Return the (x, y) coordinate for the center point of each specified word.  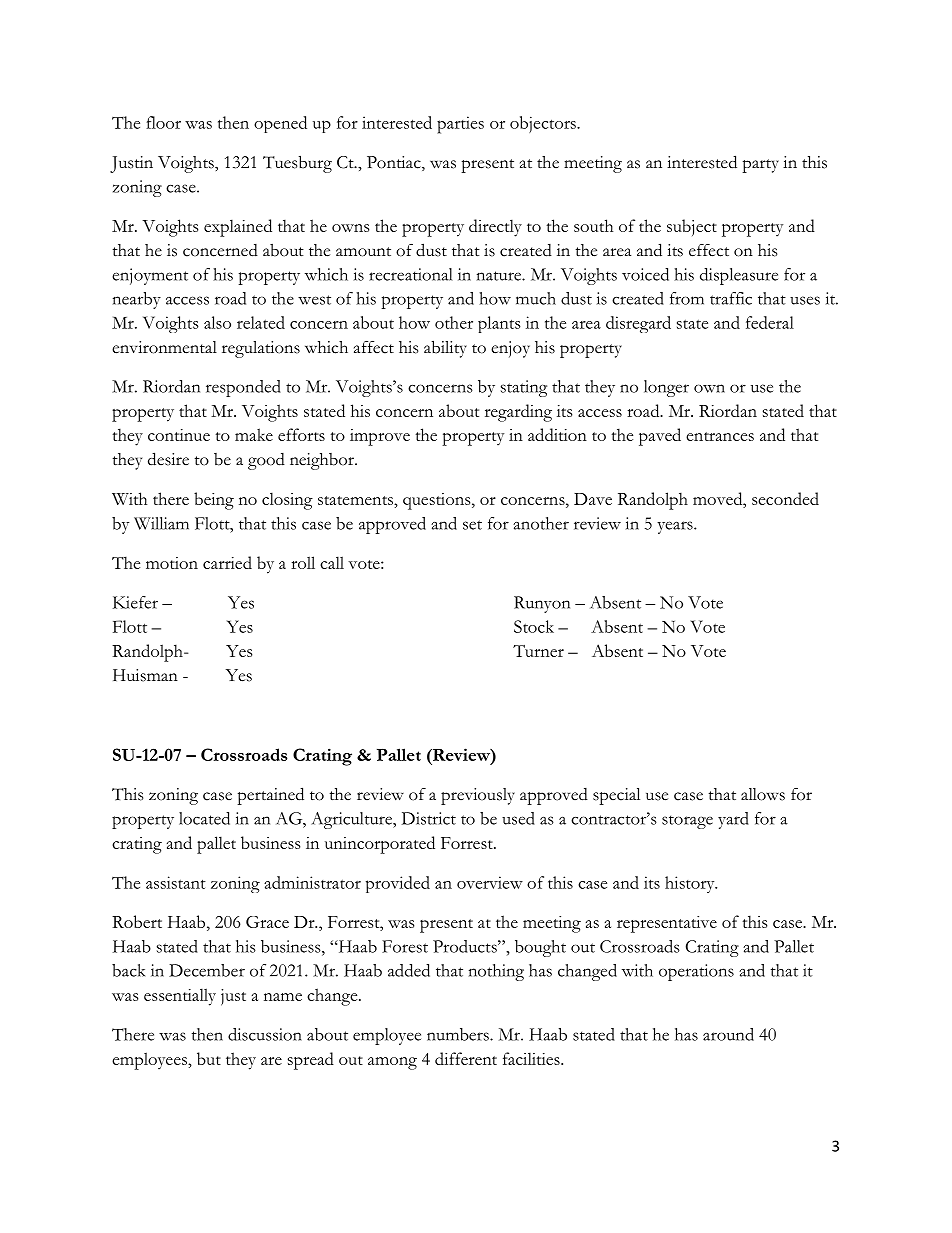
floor (163, 122)
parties (460, 125)
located (204, 818)
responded (243, 388)
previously (478, 796)
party (760, 166)
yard (733, 820)
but (209, 1058)
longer (666, 388)
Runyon (542, 604)
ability (445, 349)
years (676, 527)
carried (227, 562)
